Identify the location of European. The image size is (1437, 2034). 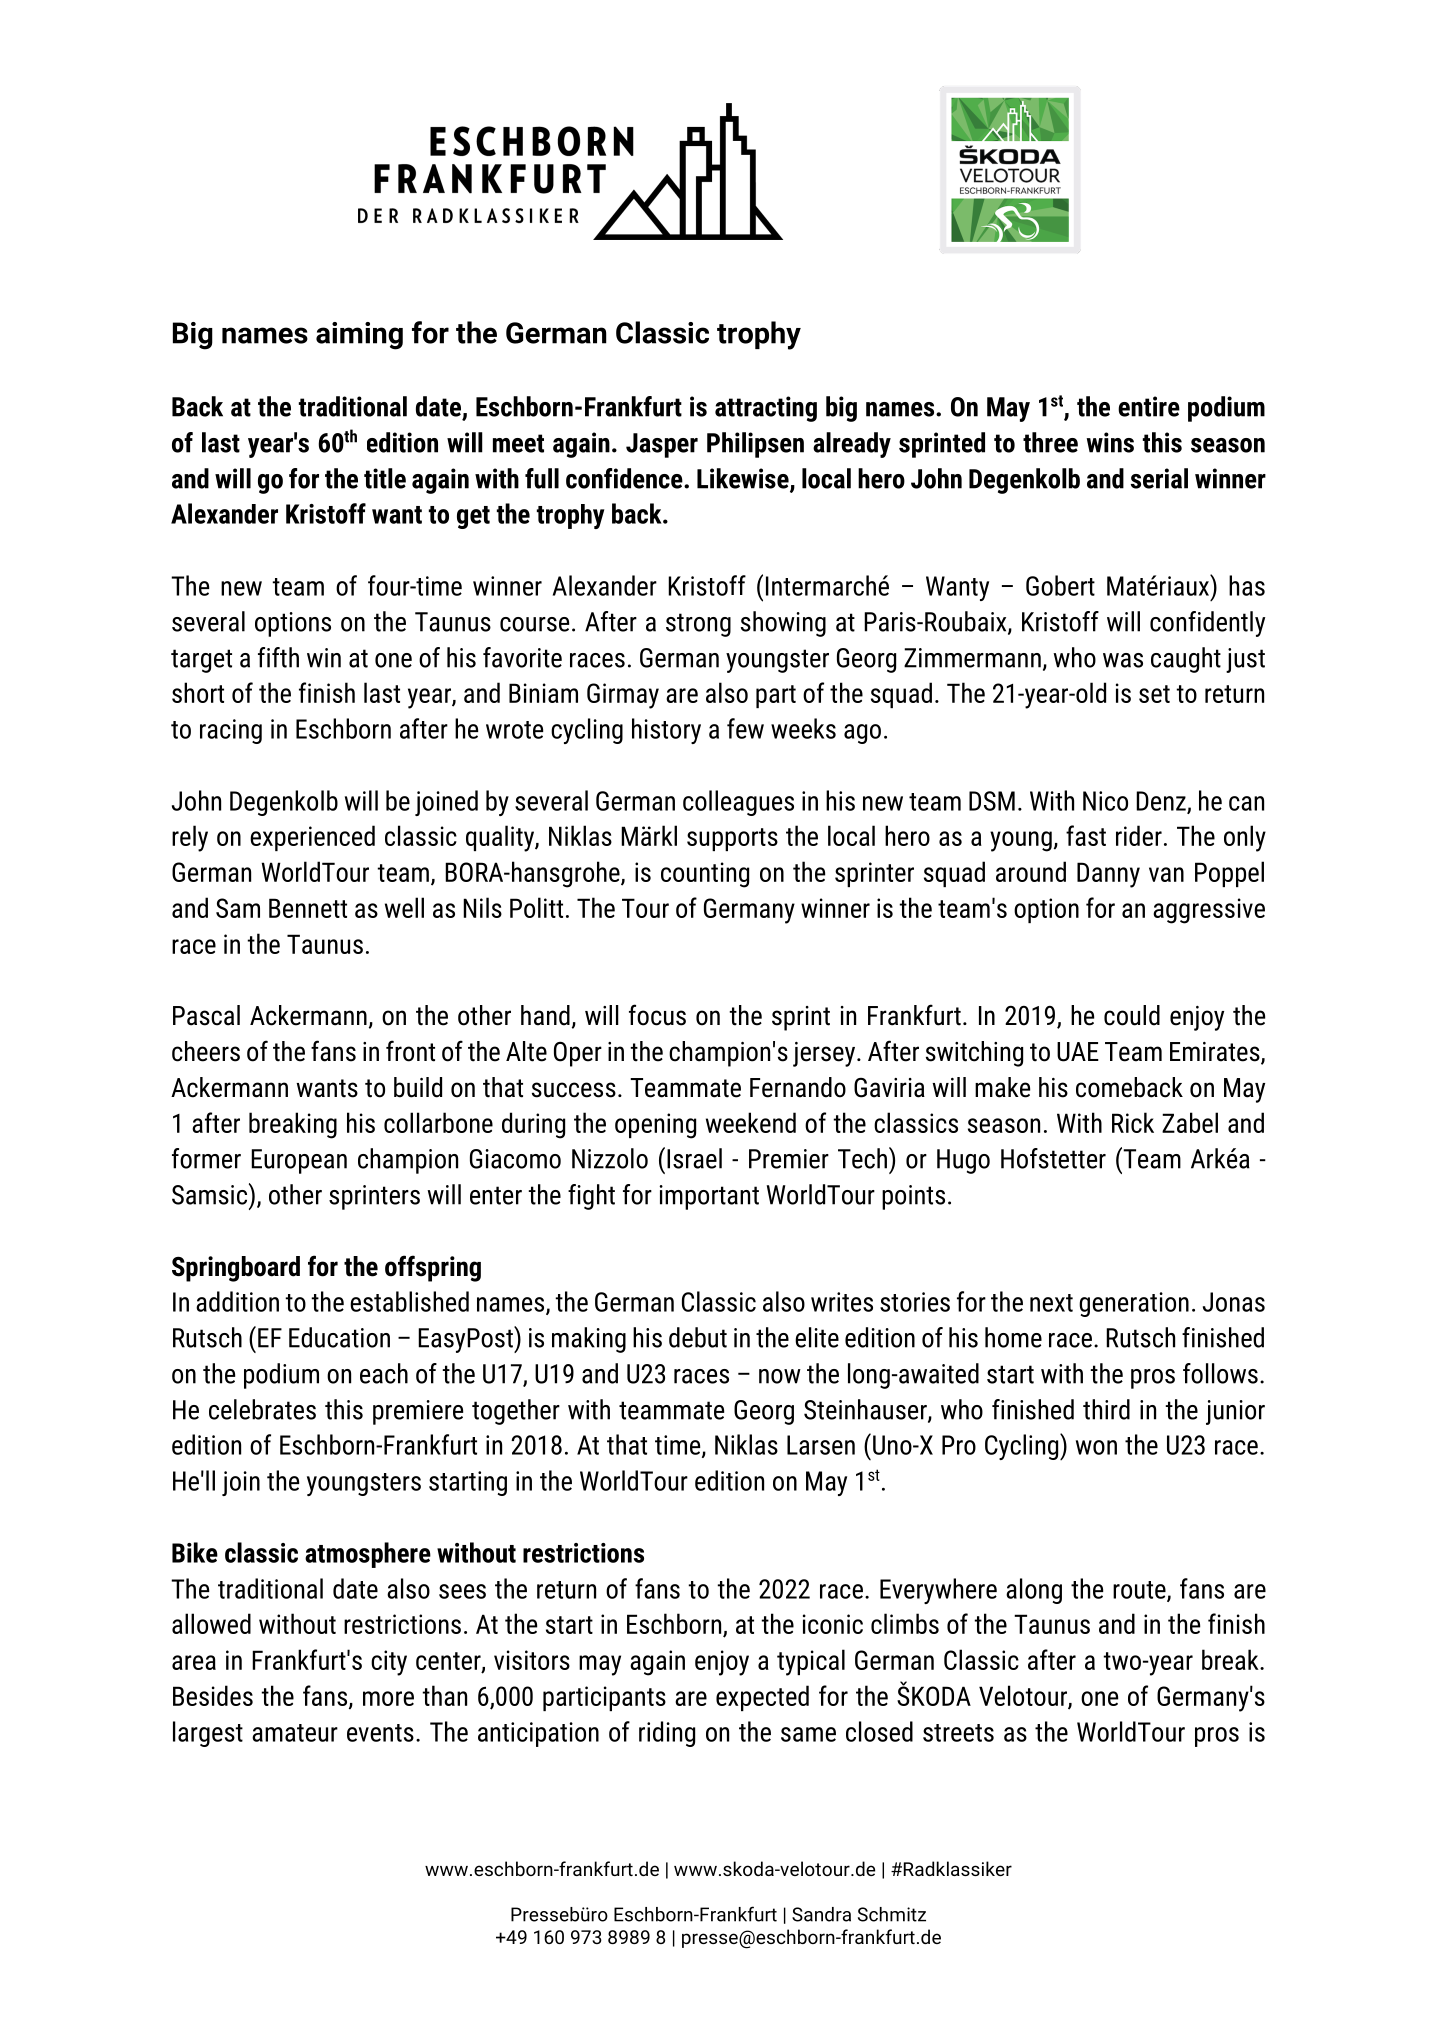
(299, 1161).
